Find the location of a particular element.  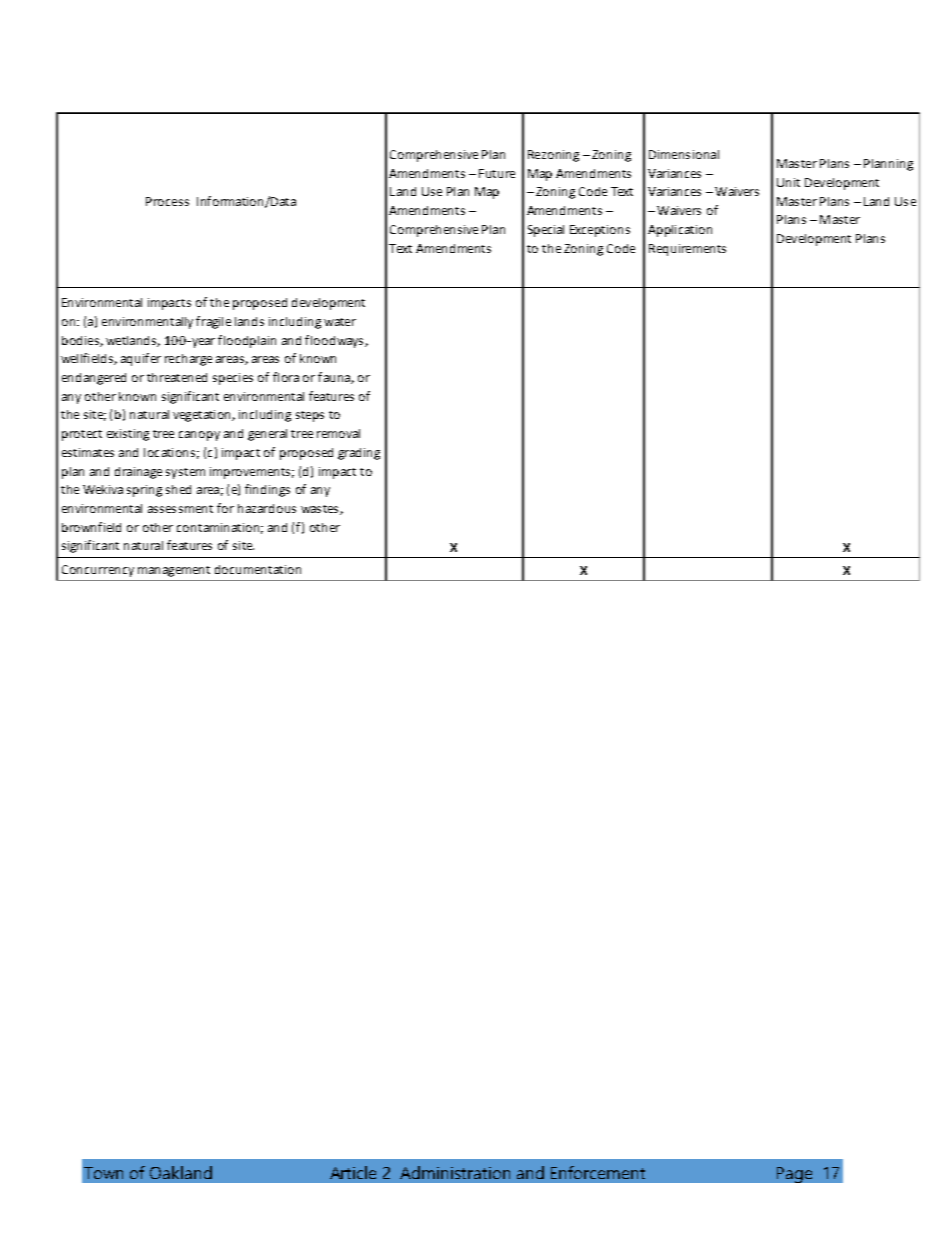

Process is located at coordinates (167, 201).
